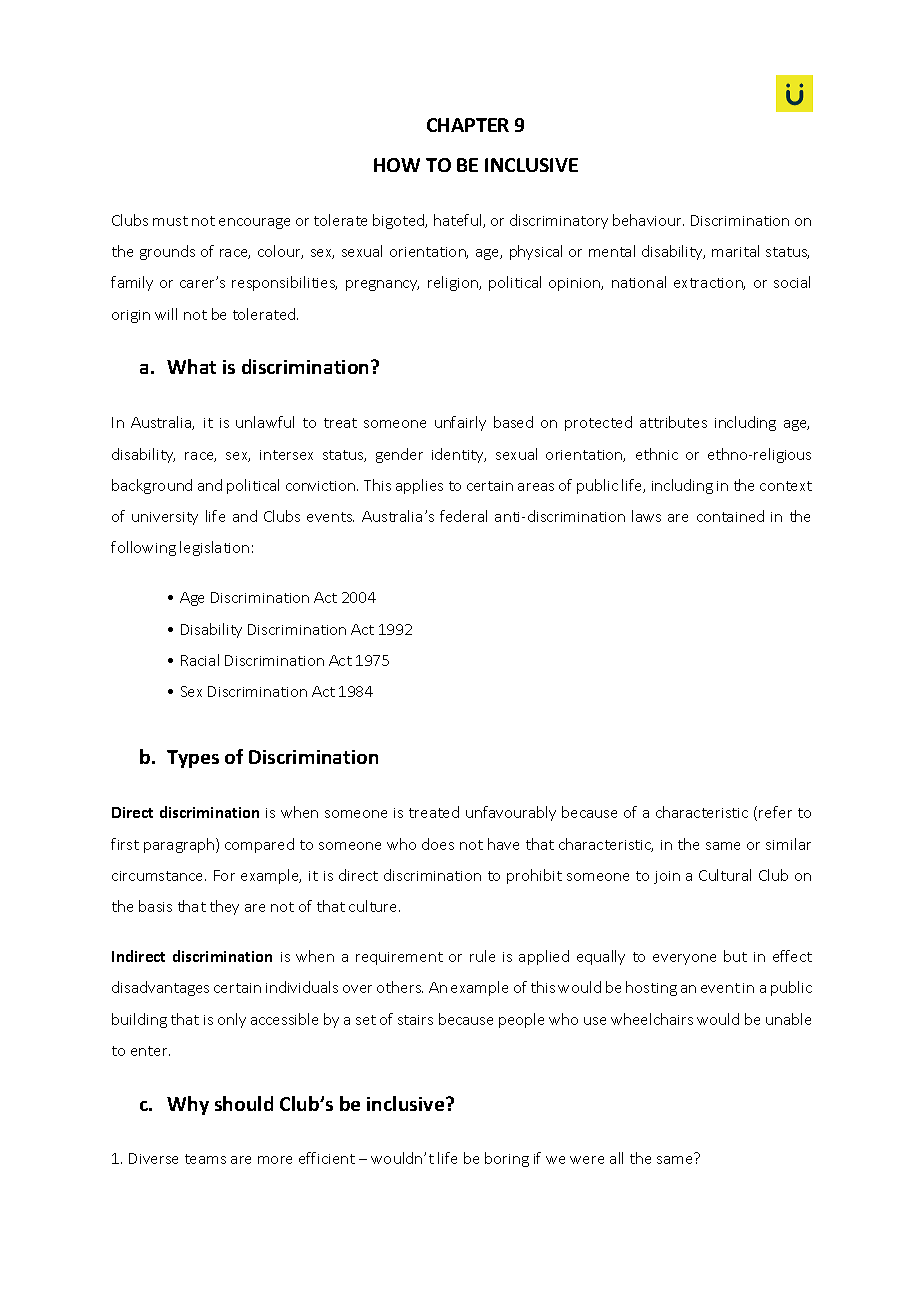 The width and height of the screenshot is (924, 1308). I want to click on must, so click(170, 221).
